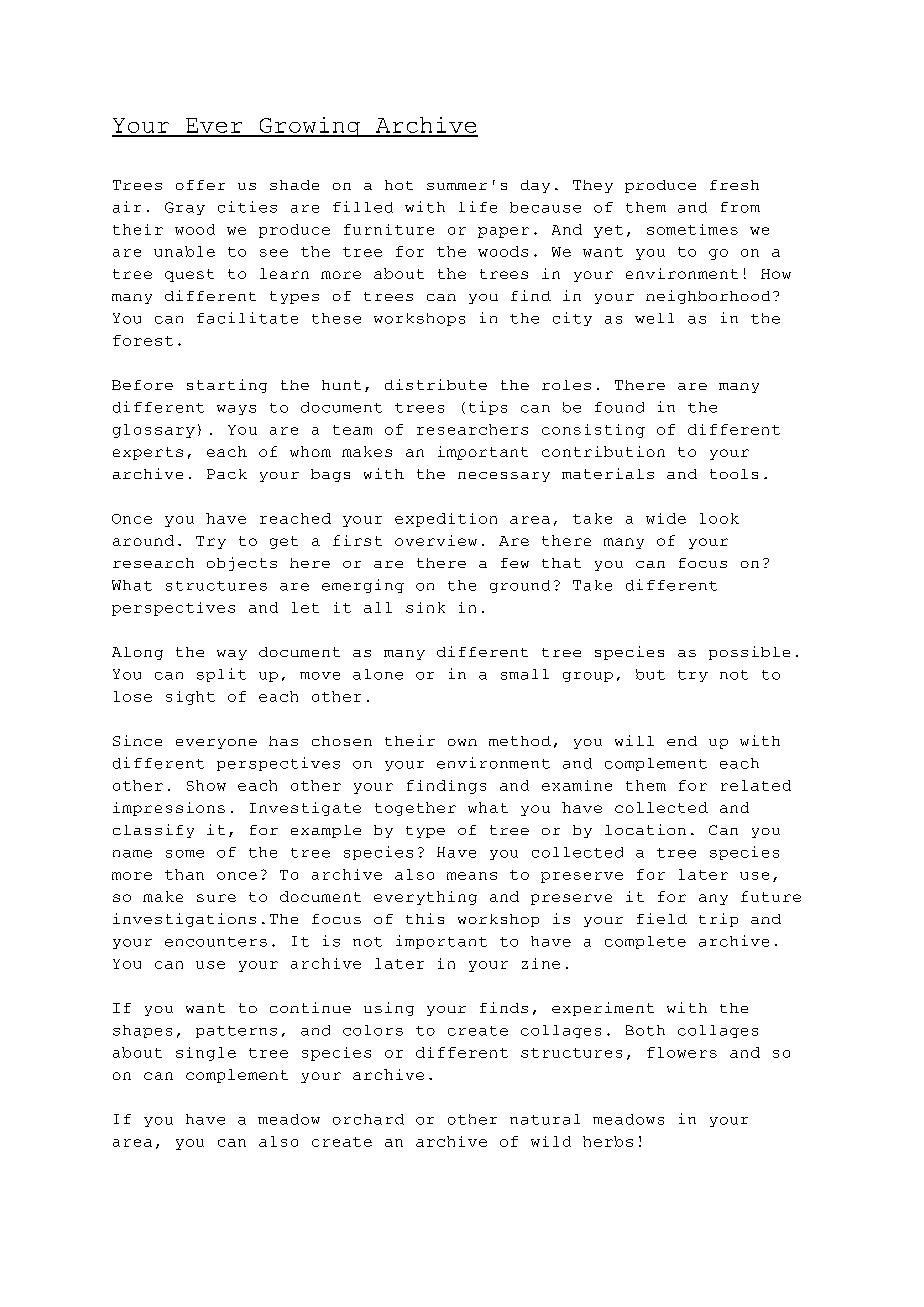 This image has height=1307, width=924. What do you see at coordinates (749, 653) in the image?
I see `possible` at bounding box center [749, 653].
